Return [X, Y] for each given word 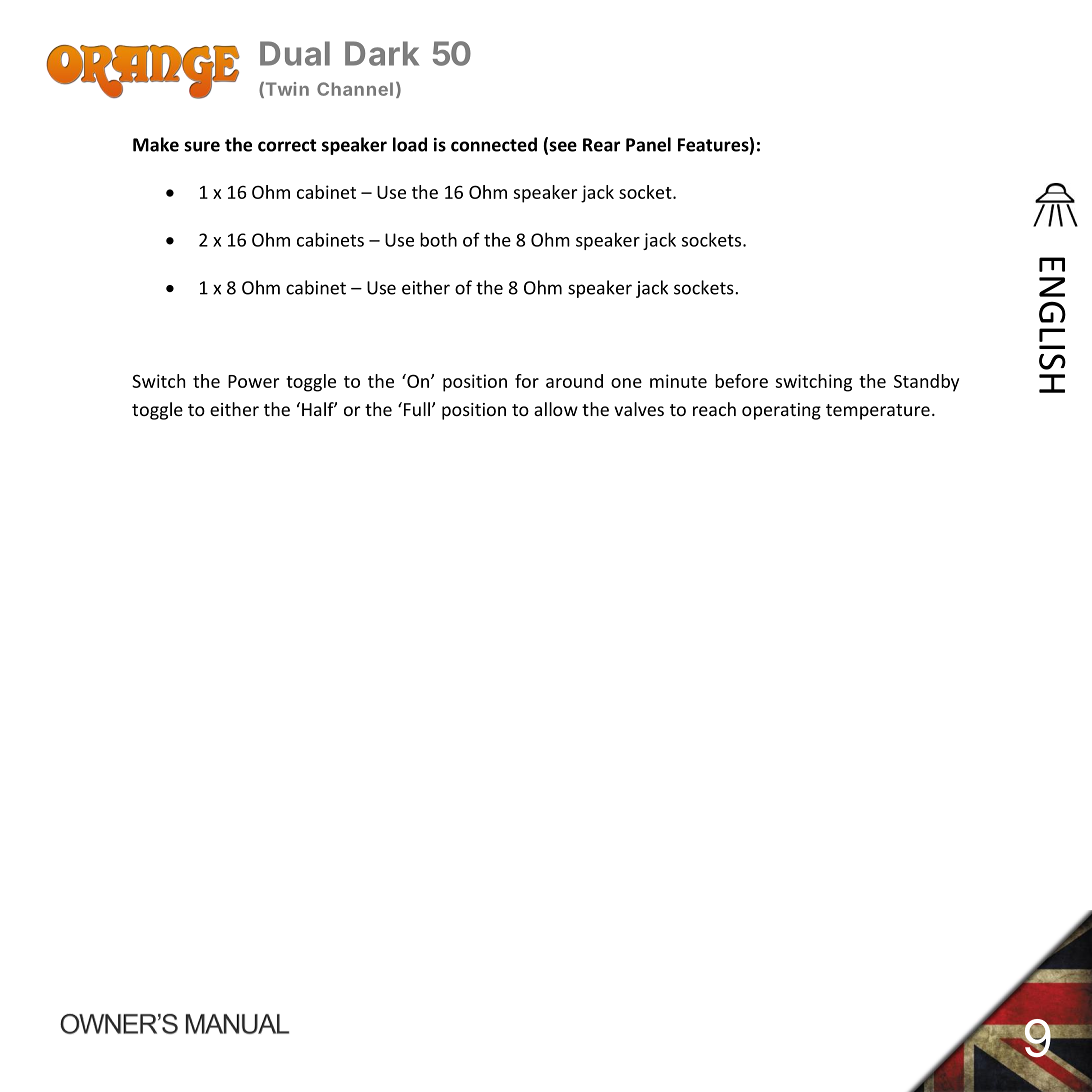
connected [494, 144]
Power [253, 381]
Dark [382, 53]
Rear [601, 145]
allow [556, 409]
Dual [295, 53]
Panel [648, 144]
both [438, 239]
